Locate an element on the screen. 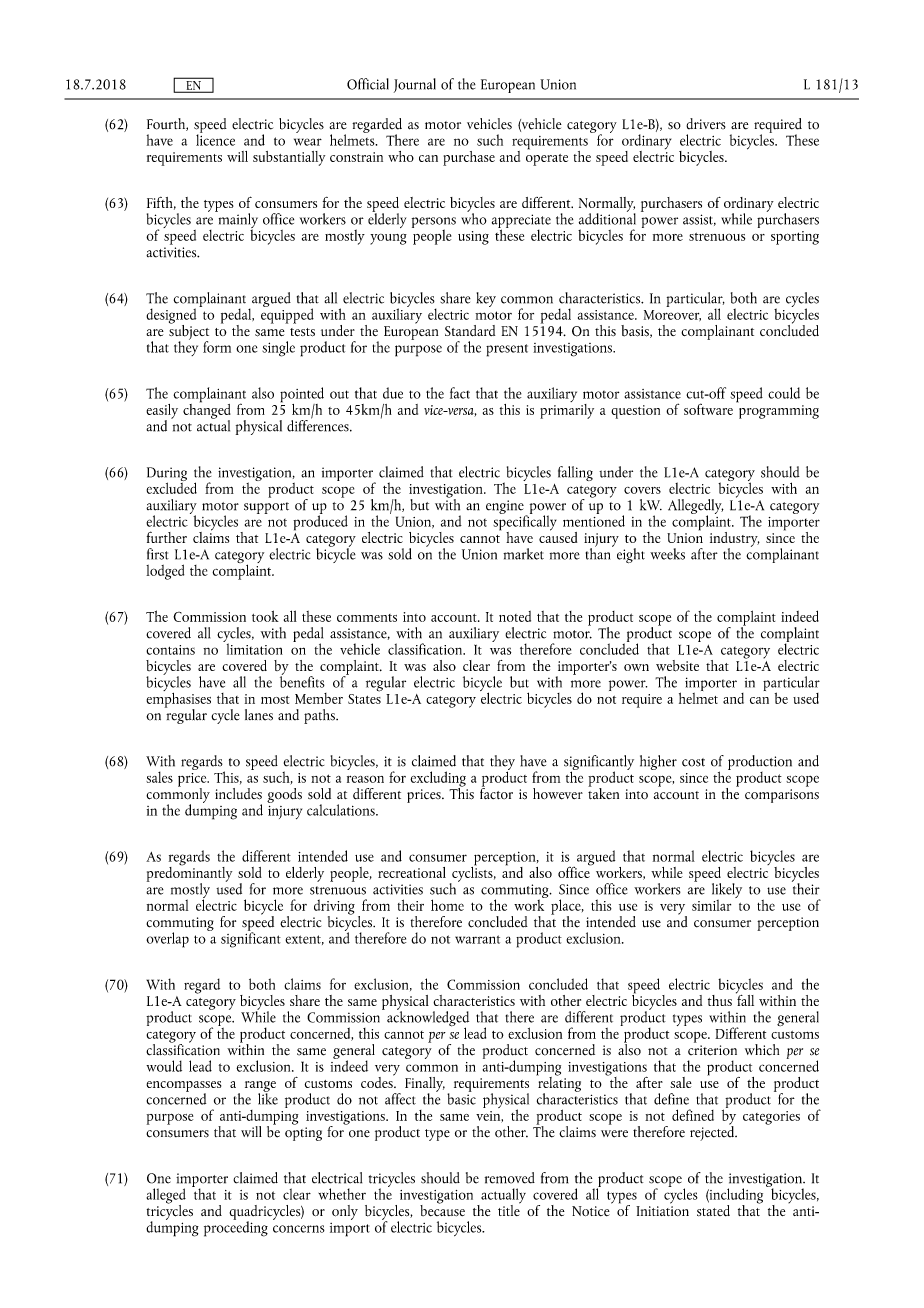  noted is located at coordinates (515, 616).
